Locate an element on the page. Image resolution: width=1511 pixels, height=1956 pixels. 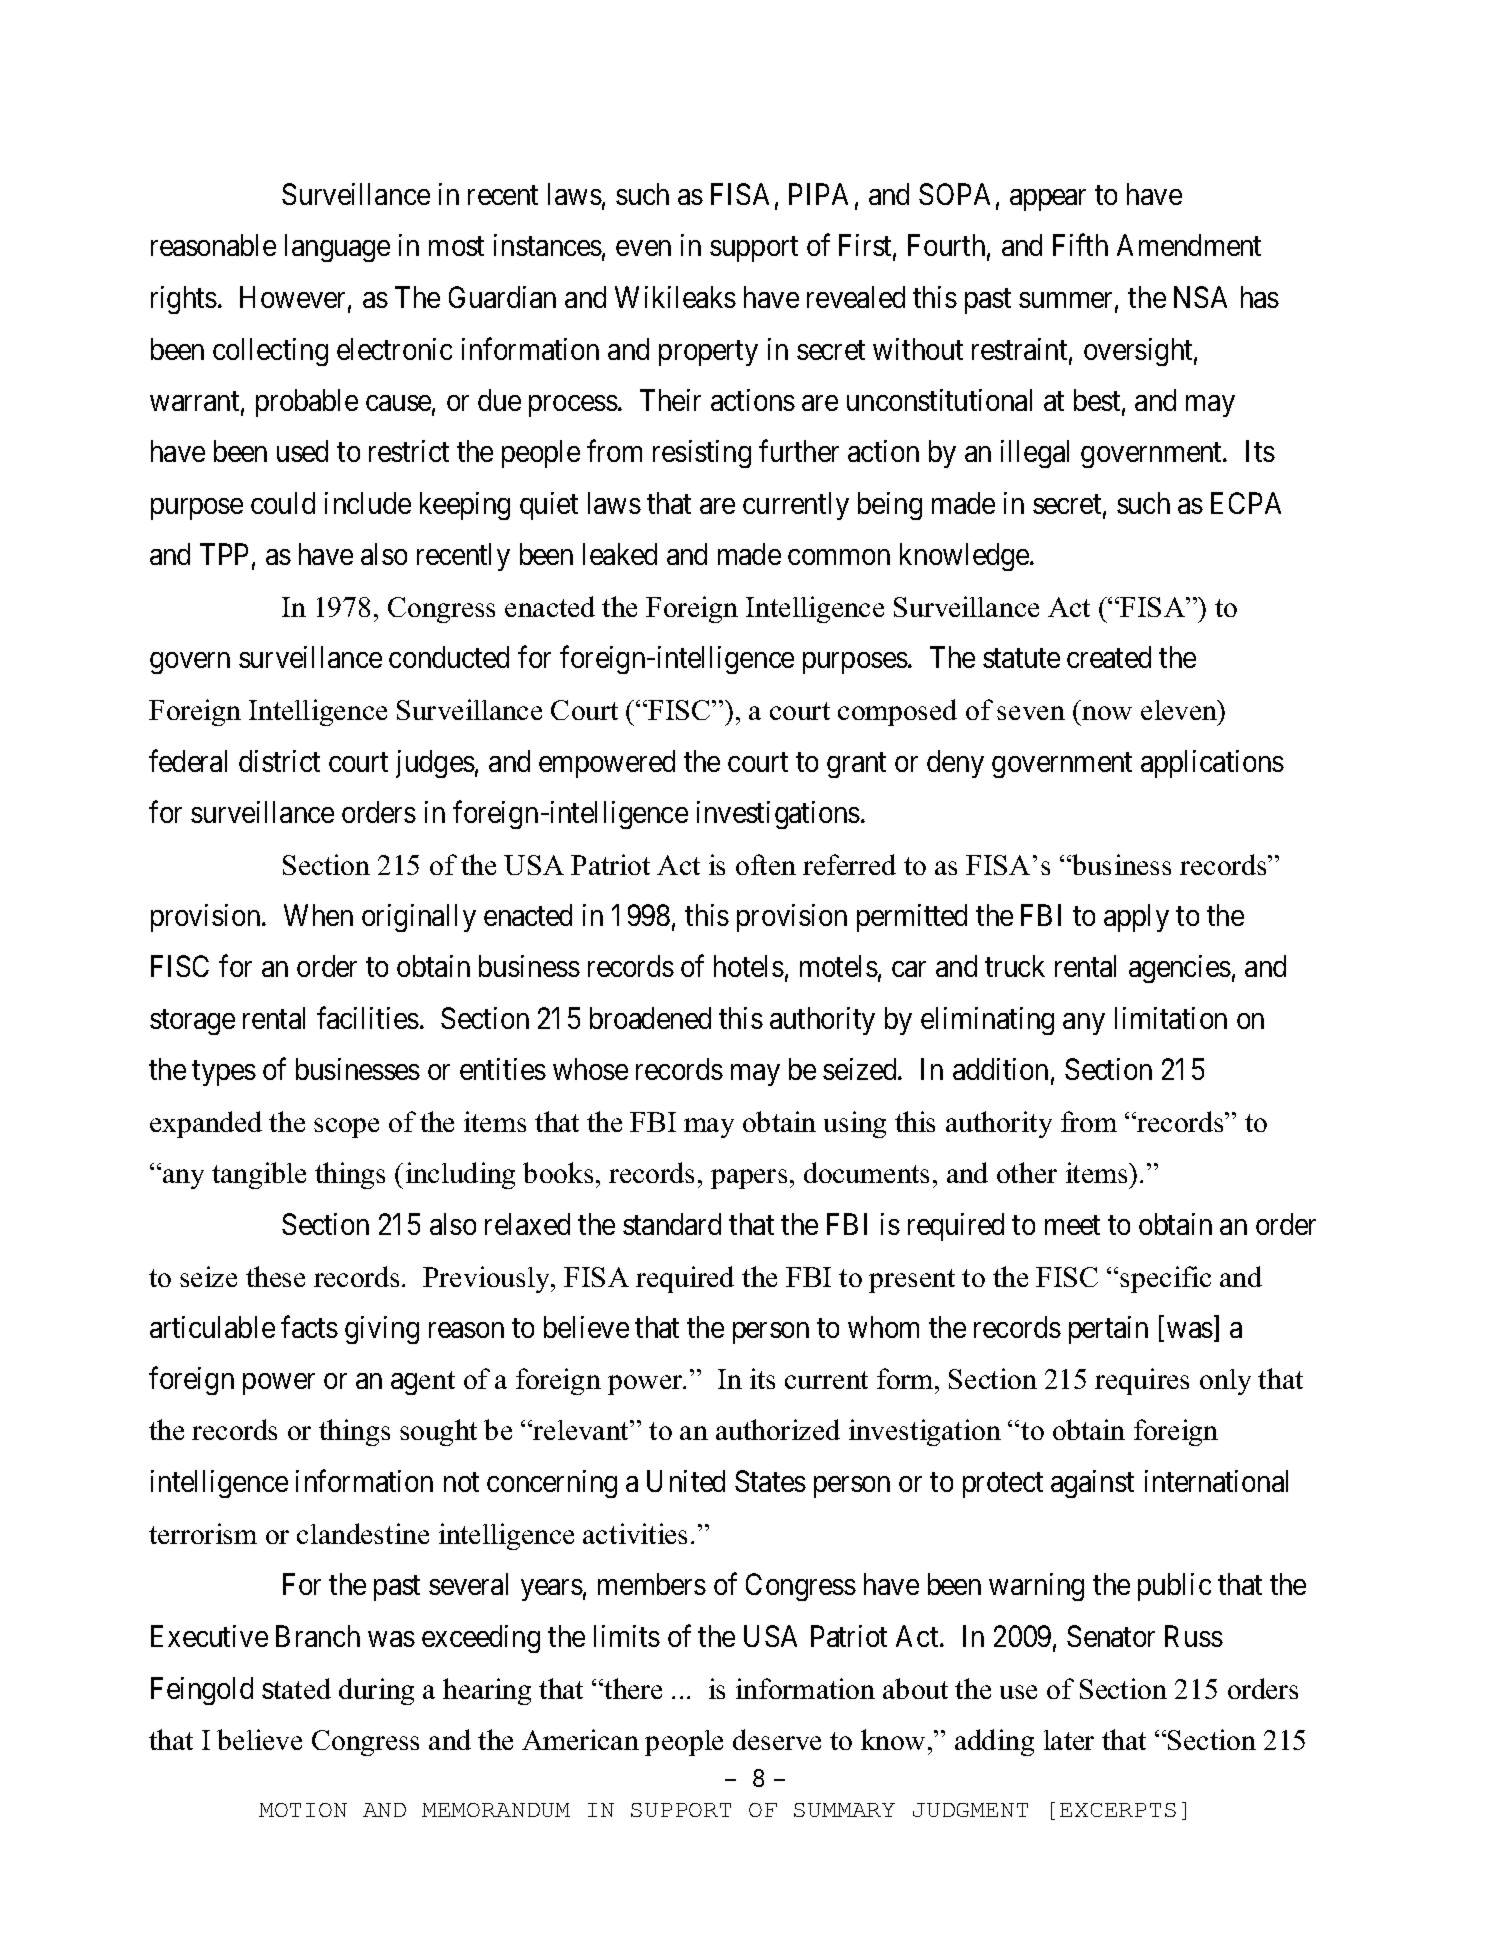
MOTION is located at coordinates (303, 1810).
